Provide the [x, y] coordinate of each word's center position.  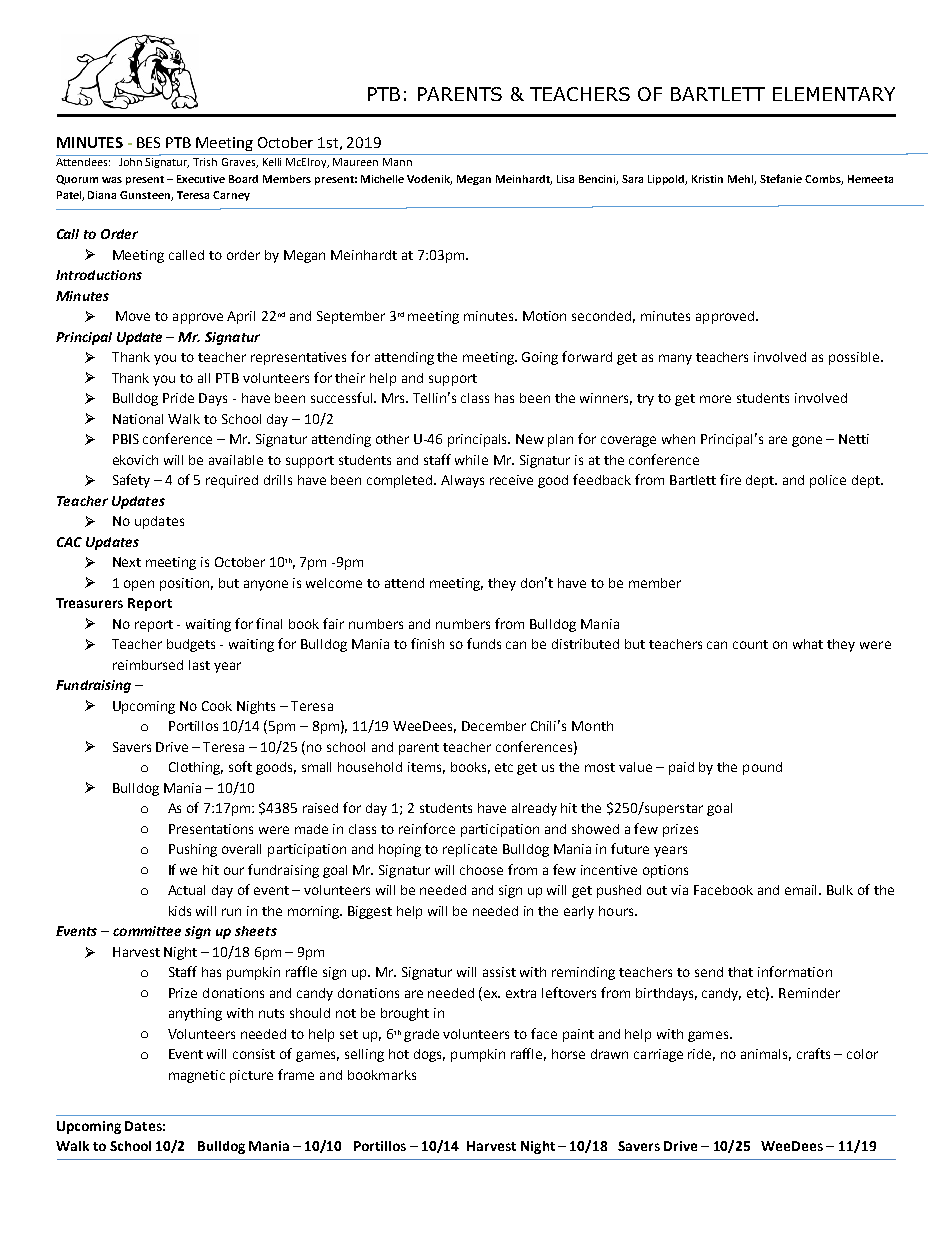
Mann [397, 162]
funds [484, 643]
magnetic [197, 1076]
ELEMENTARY [834, 94]
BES [148, 142]
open [139, 585]
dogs [429, 1055]
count [750, 644]
